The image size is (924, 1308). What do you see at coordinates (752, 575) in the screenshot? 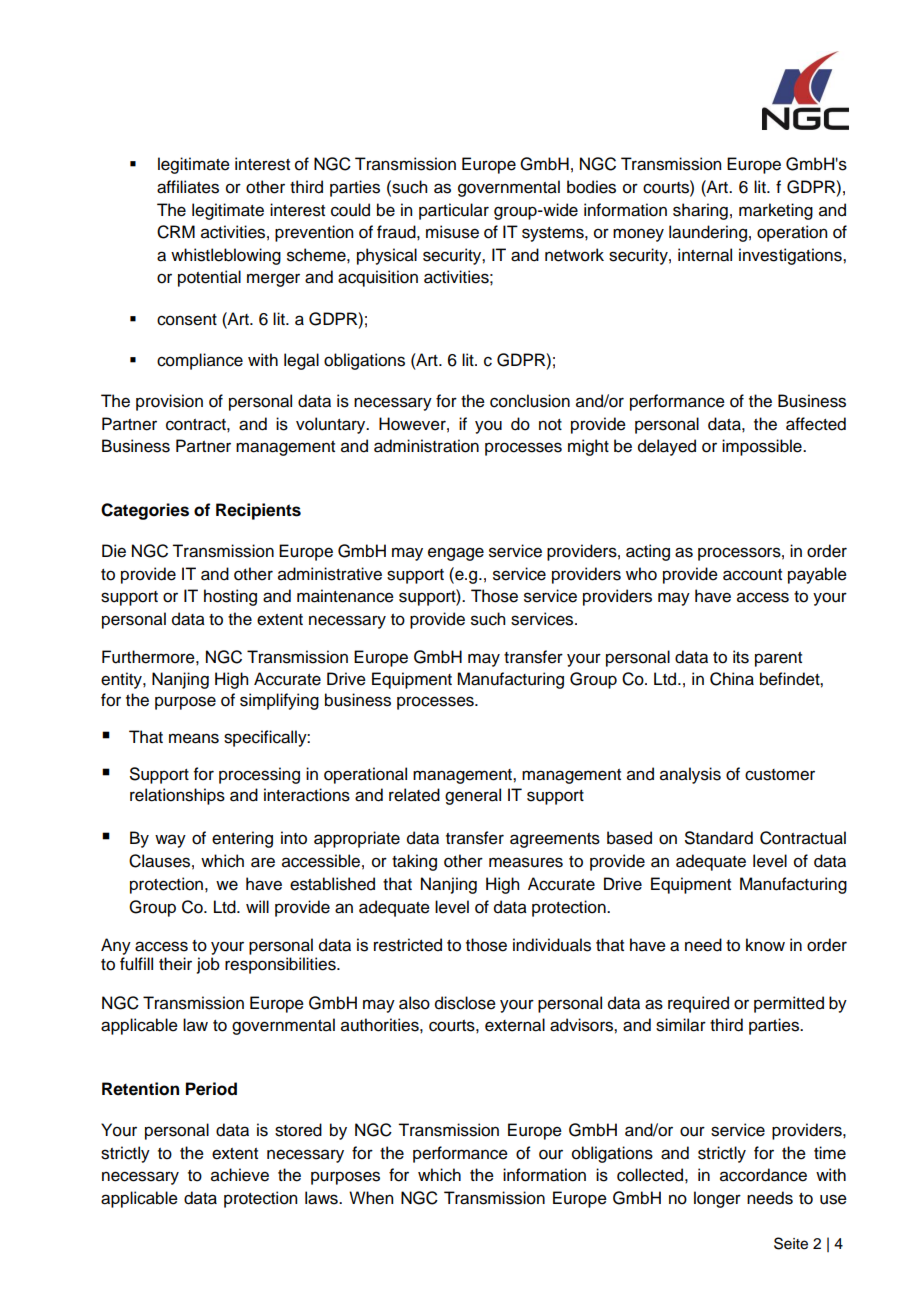
I see `account` at bounding box center [752, 575].
